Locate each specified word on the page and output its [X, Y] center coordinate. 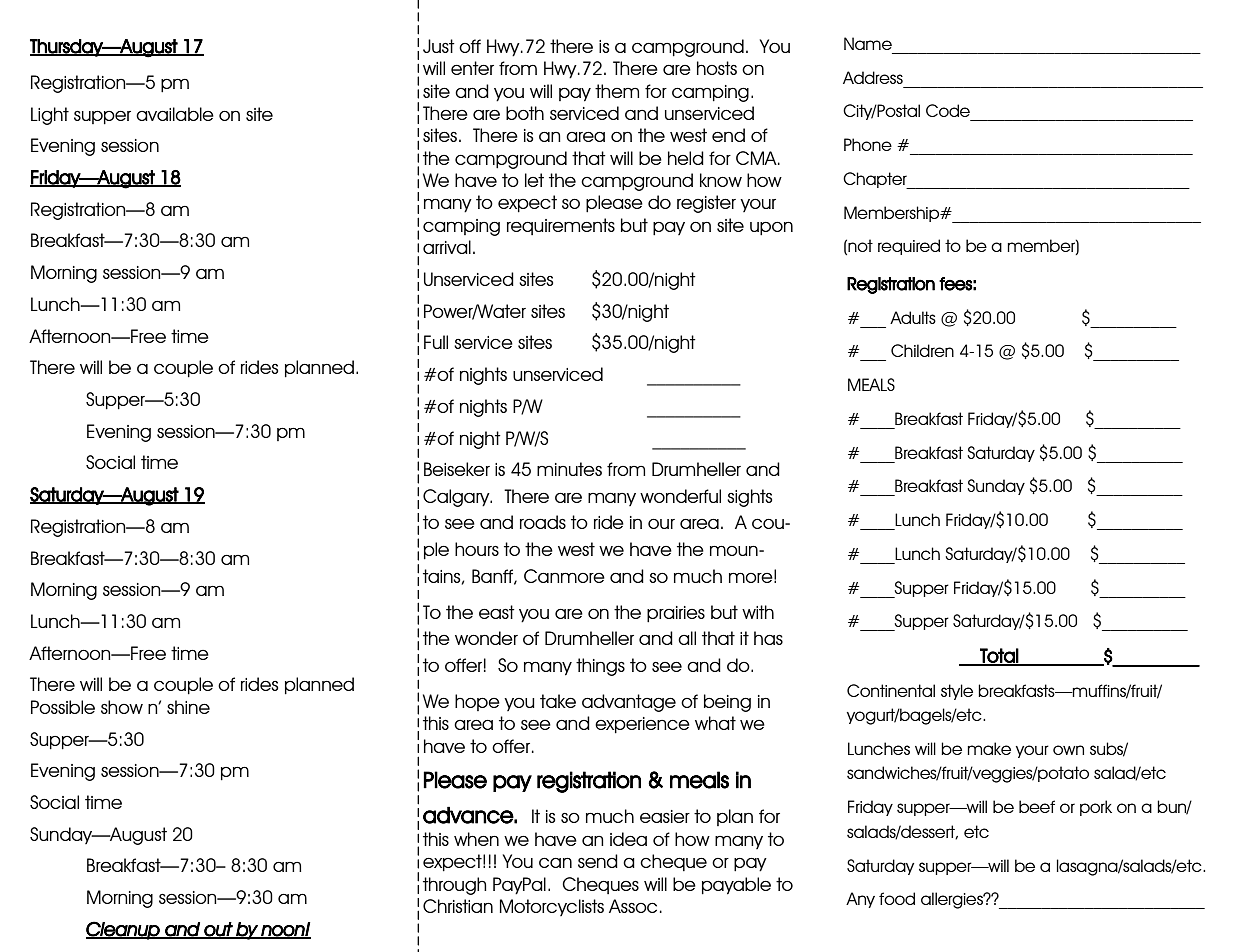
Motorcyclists [552, 907]
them [617, 91]
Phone [868, 144]
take [558, 701]
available [175, 114]
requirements [561, 226]
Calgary [457, 498]
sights [749, 498]
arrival [447, 247]
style [957, 692]
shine [188, 707]
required [909, 247]
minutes [569, 469]
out [218, 930]
